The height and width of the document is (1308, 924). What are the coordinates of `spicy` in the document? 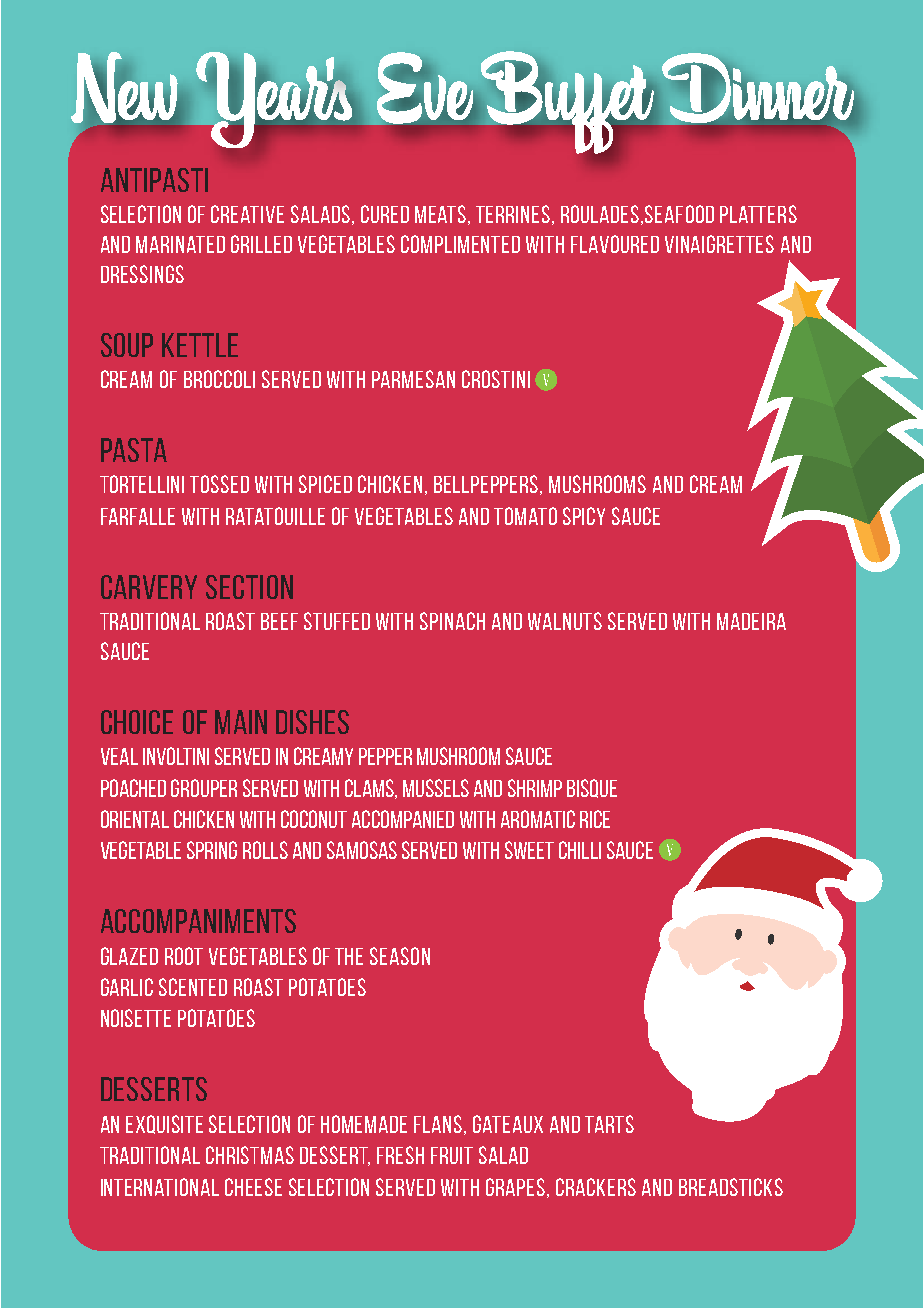 It's located at (584, 516).
